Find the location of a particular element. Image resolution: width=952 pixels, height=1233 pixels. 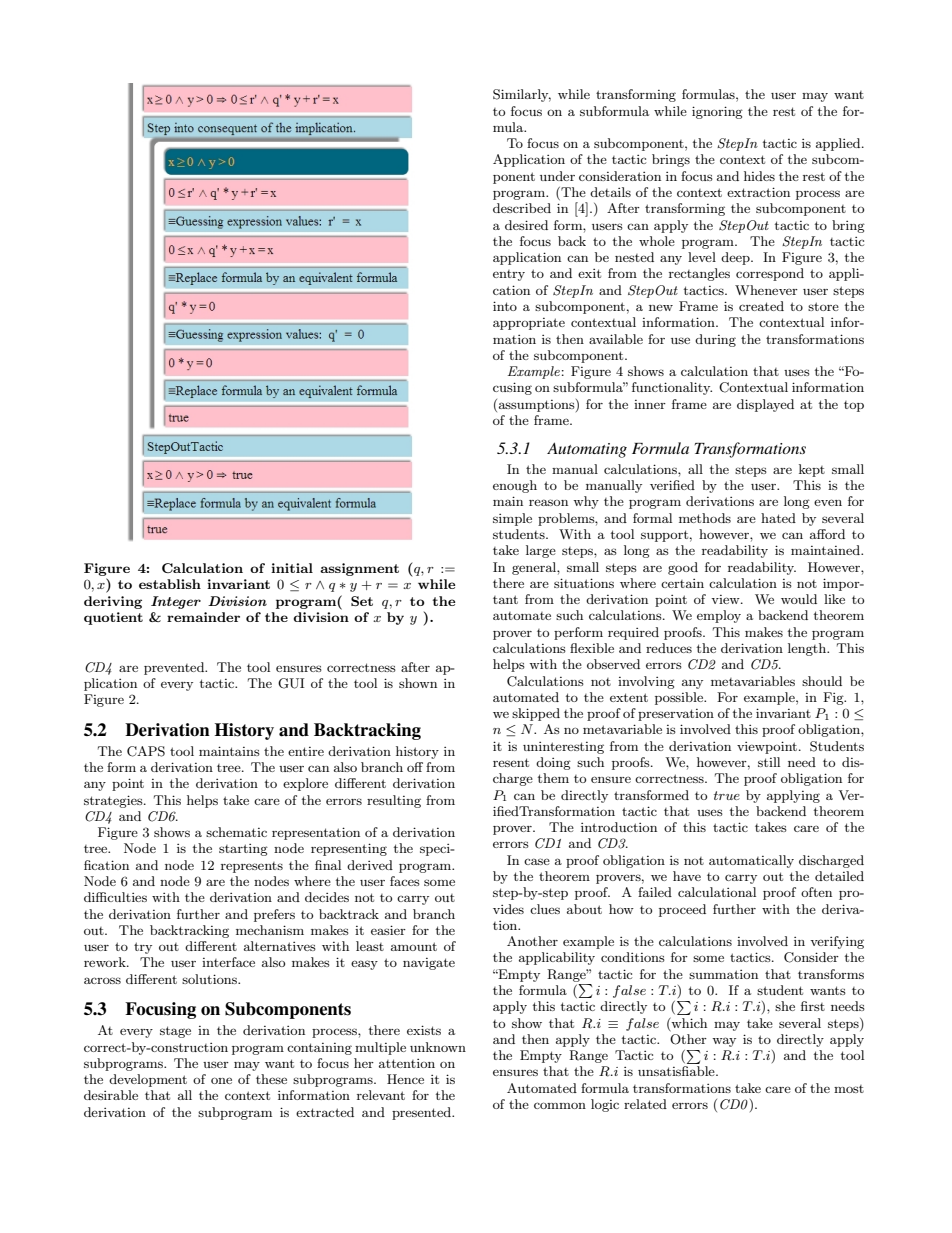

kept is located at coordinates (812, 470).
